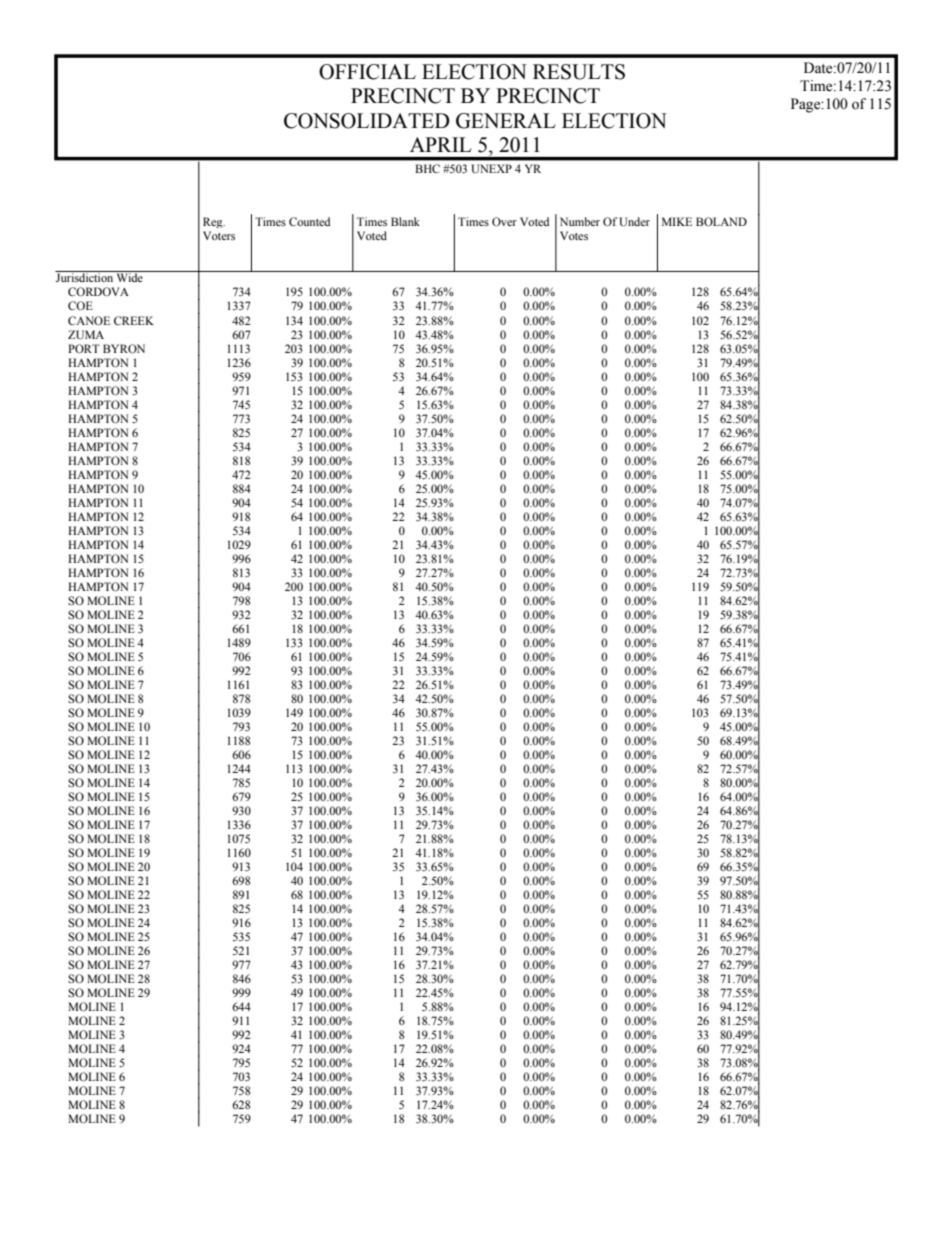  What do you see at coordinates (579, 72) in the page?
I see `RESULTS` at bounding box center [579, 72].
